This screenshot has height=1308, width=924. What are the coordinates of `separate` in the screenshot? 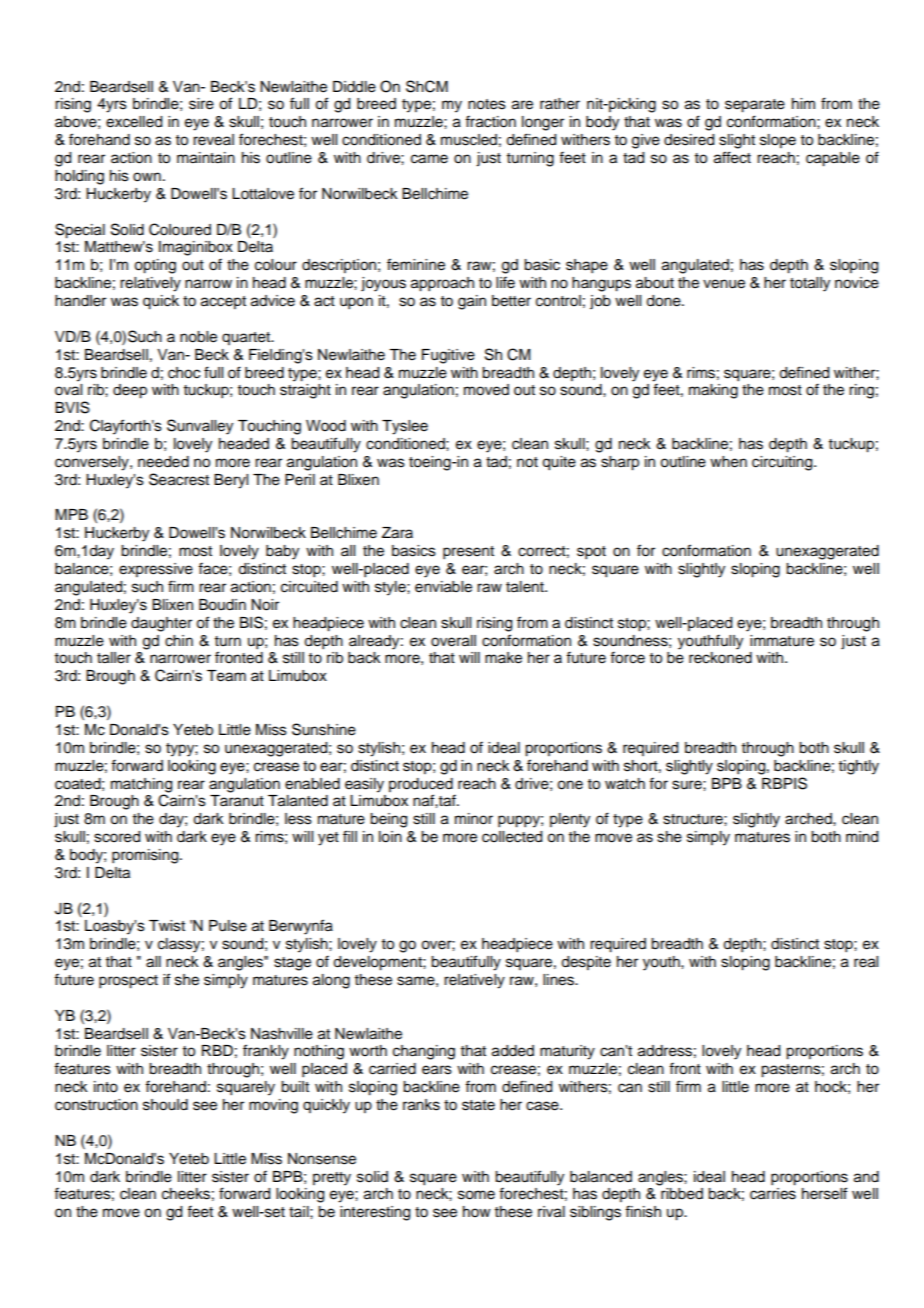 It's located at (755, 106).
